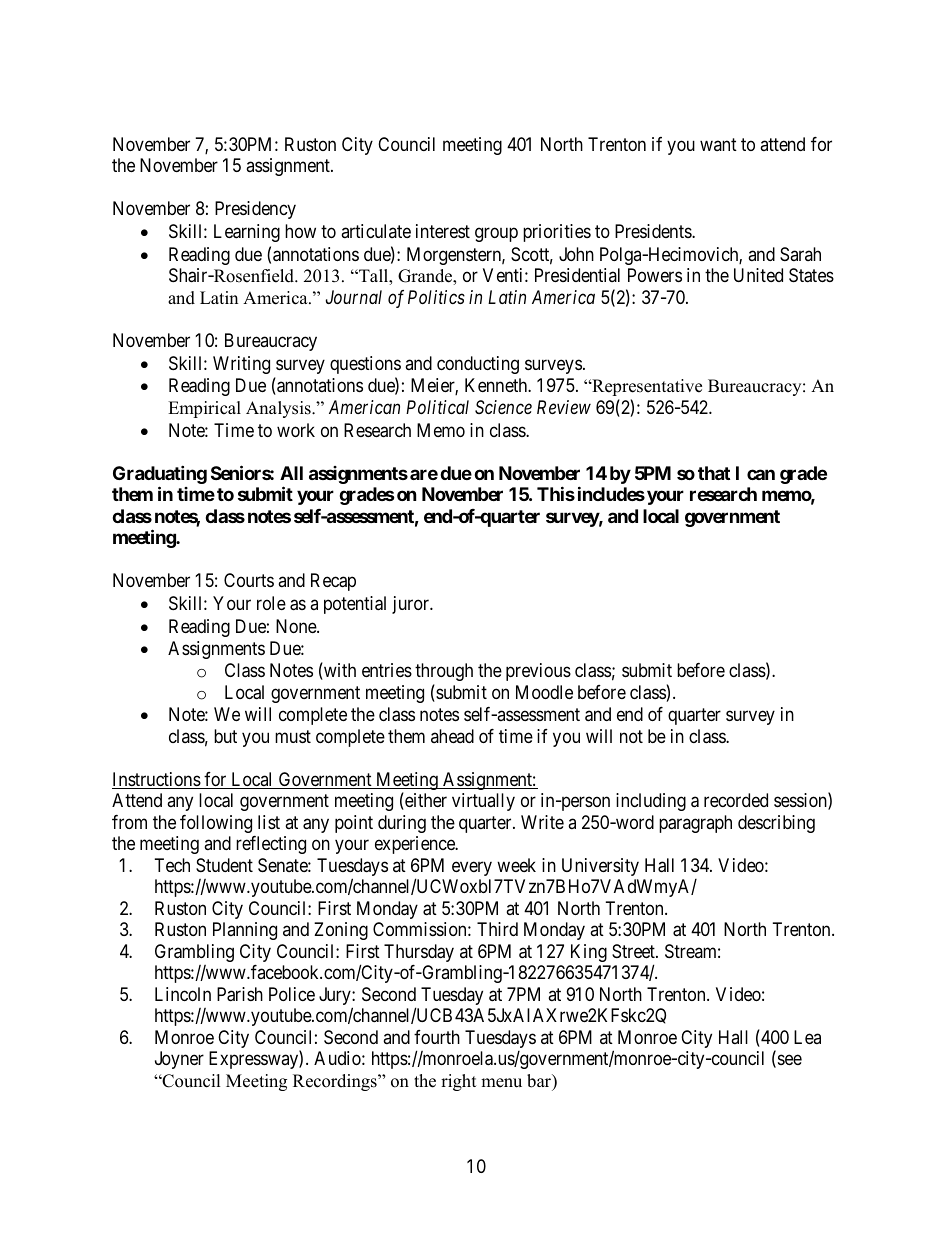 Image resolution: width=952 pixels, height=1233 pixels. What do you see at coordinates (179, 1060) in the image?
I see `Joyner` at bounding box center [179, 1060].
